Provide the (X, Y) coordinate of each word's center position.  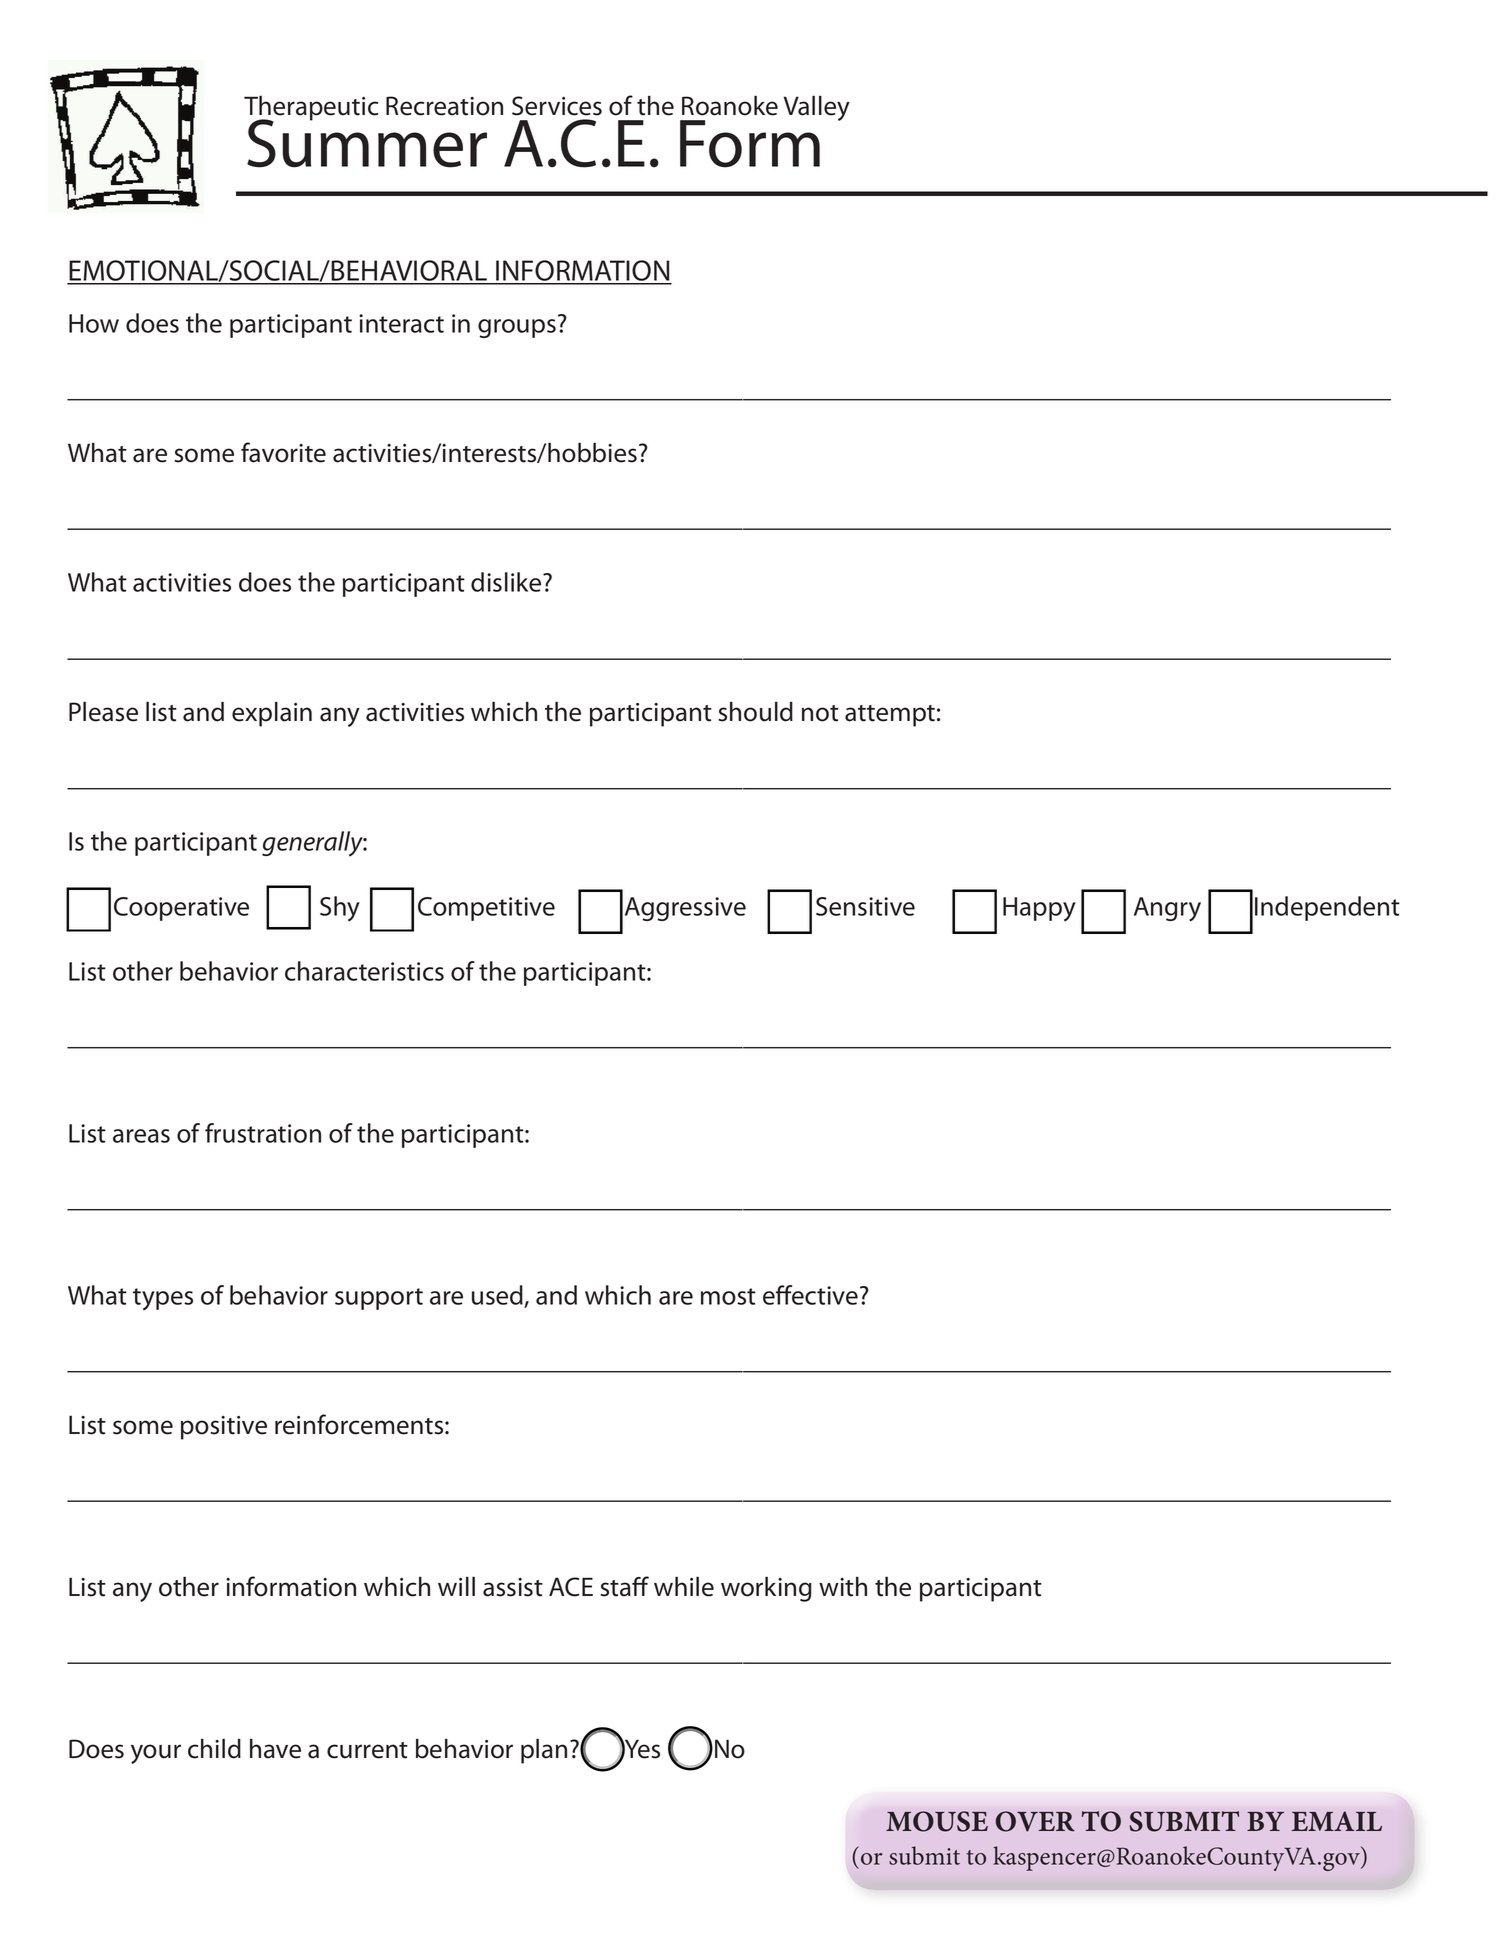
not (820, 713)
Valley (816, 108)
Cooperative (181, 909)
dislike (507, 582)
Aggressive (685, 909)
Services (557, 106)
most (728, 1296)
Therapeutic (311, 109)
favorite (283, 452)
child (214, 1748)
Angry (1167, 909)
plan (544, 1751)
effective (810, 1295)
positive (224, 1428)
